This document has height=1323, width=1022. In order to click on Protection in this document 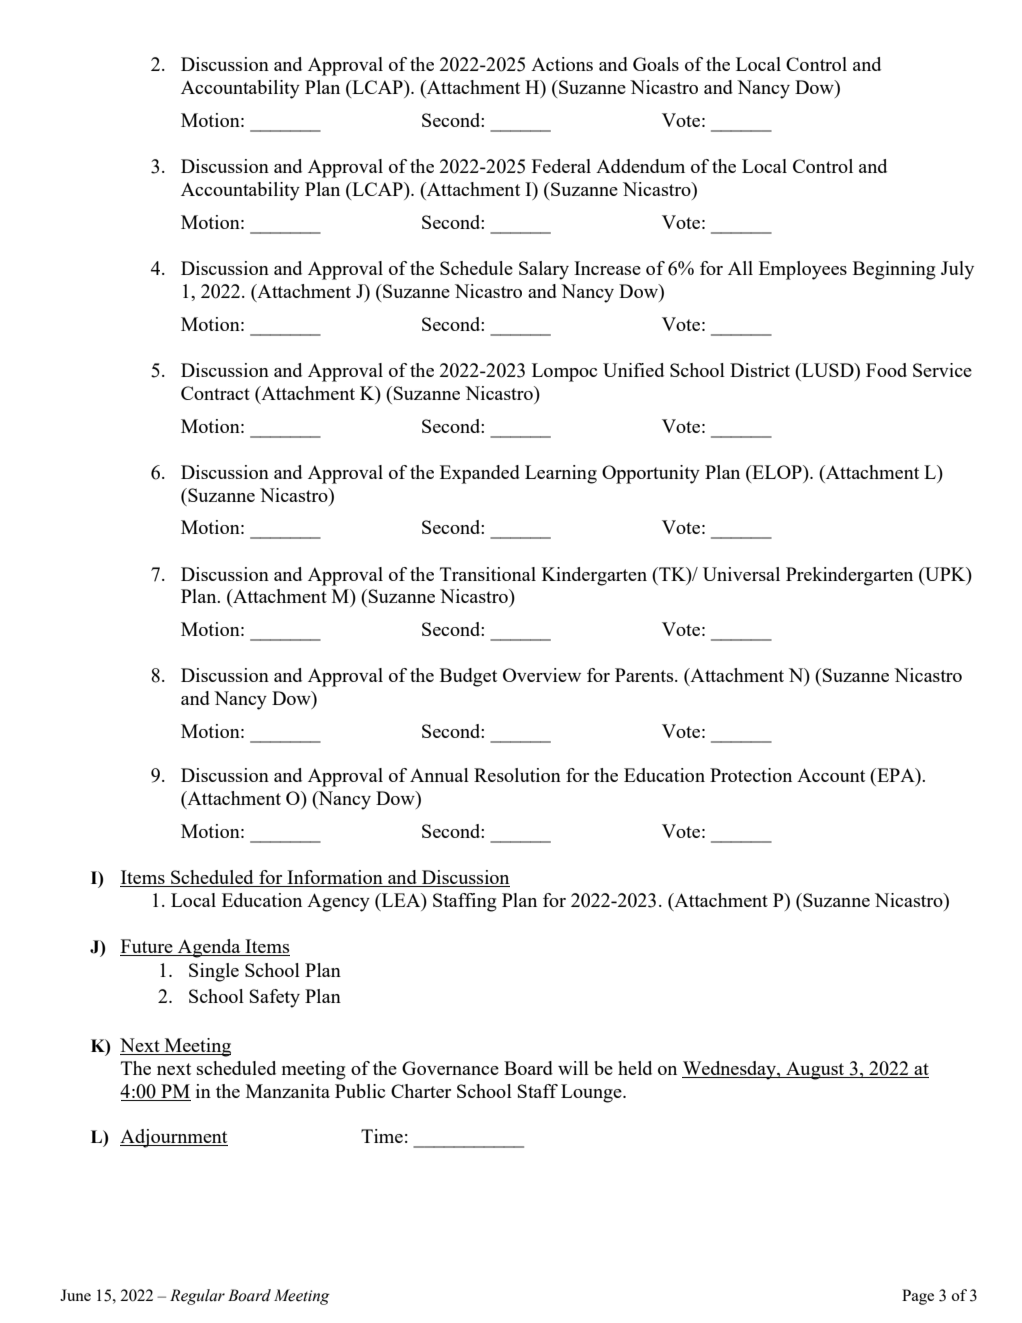, I will do `click(751, 775)`.
